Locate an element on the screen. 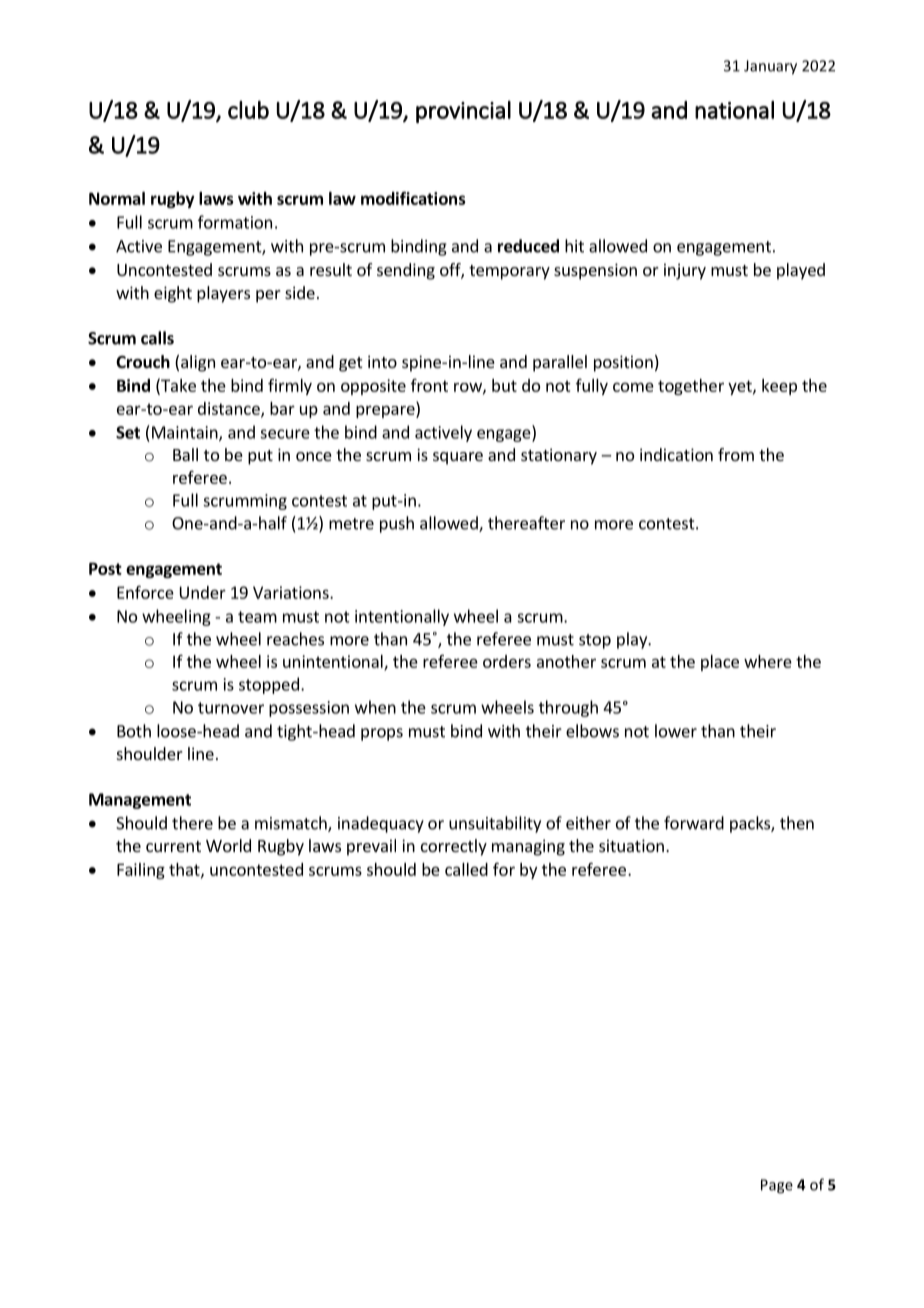  place is located at coordinates (720, 663).
